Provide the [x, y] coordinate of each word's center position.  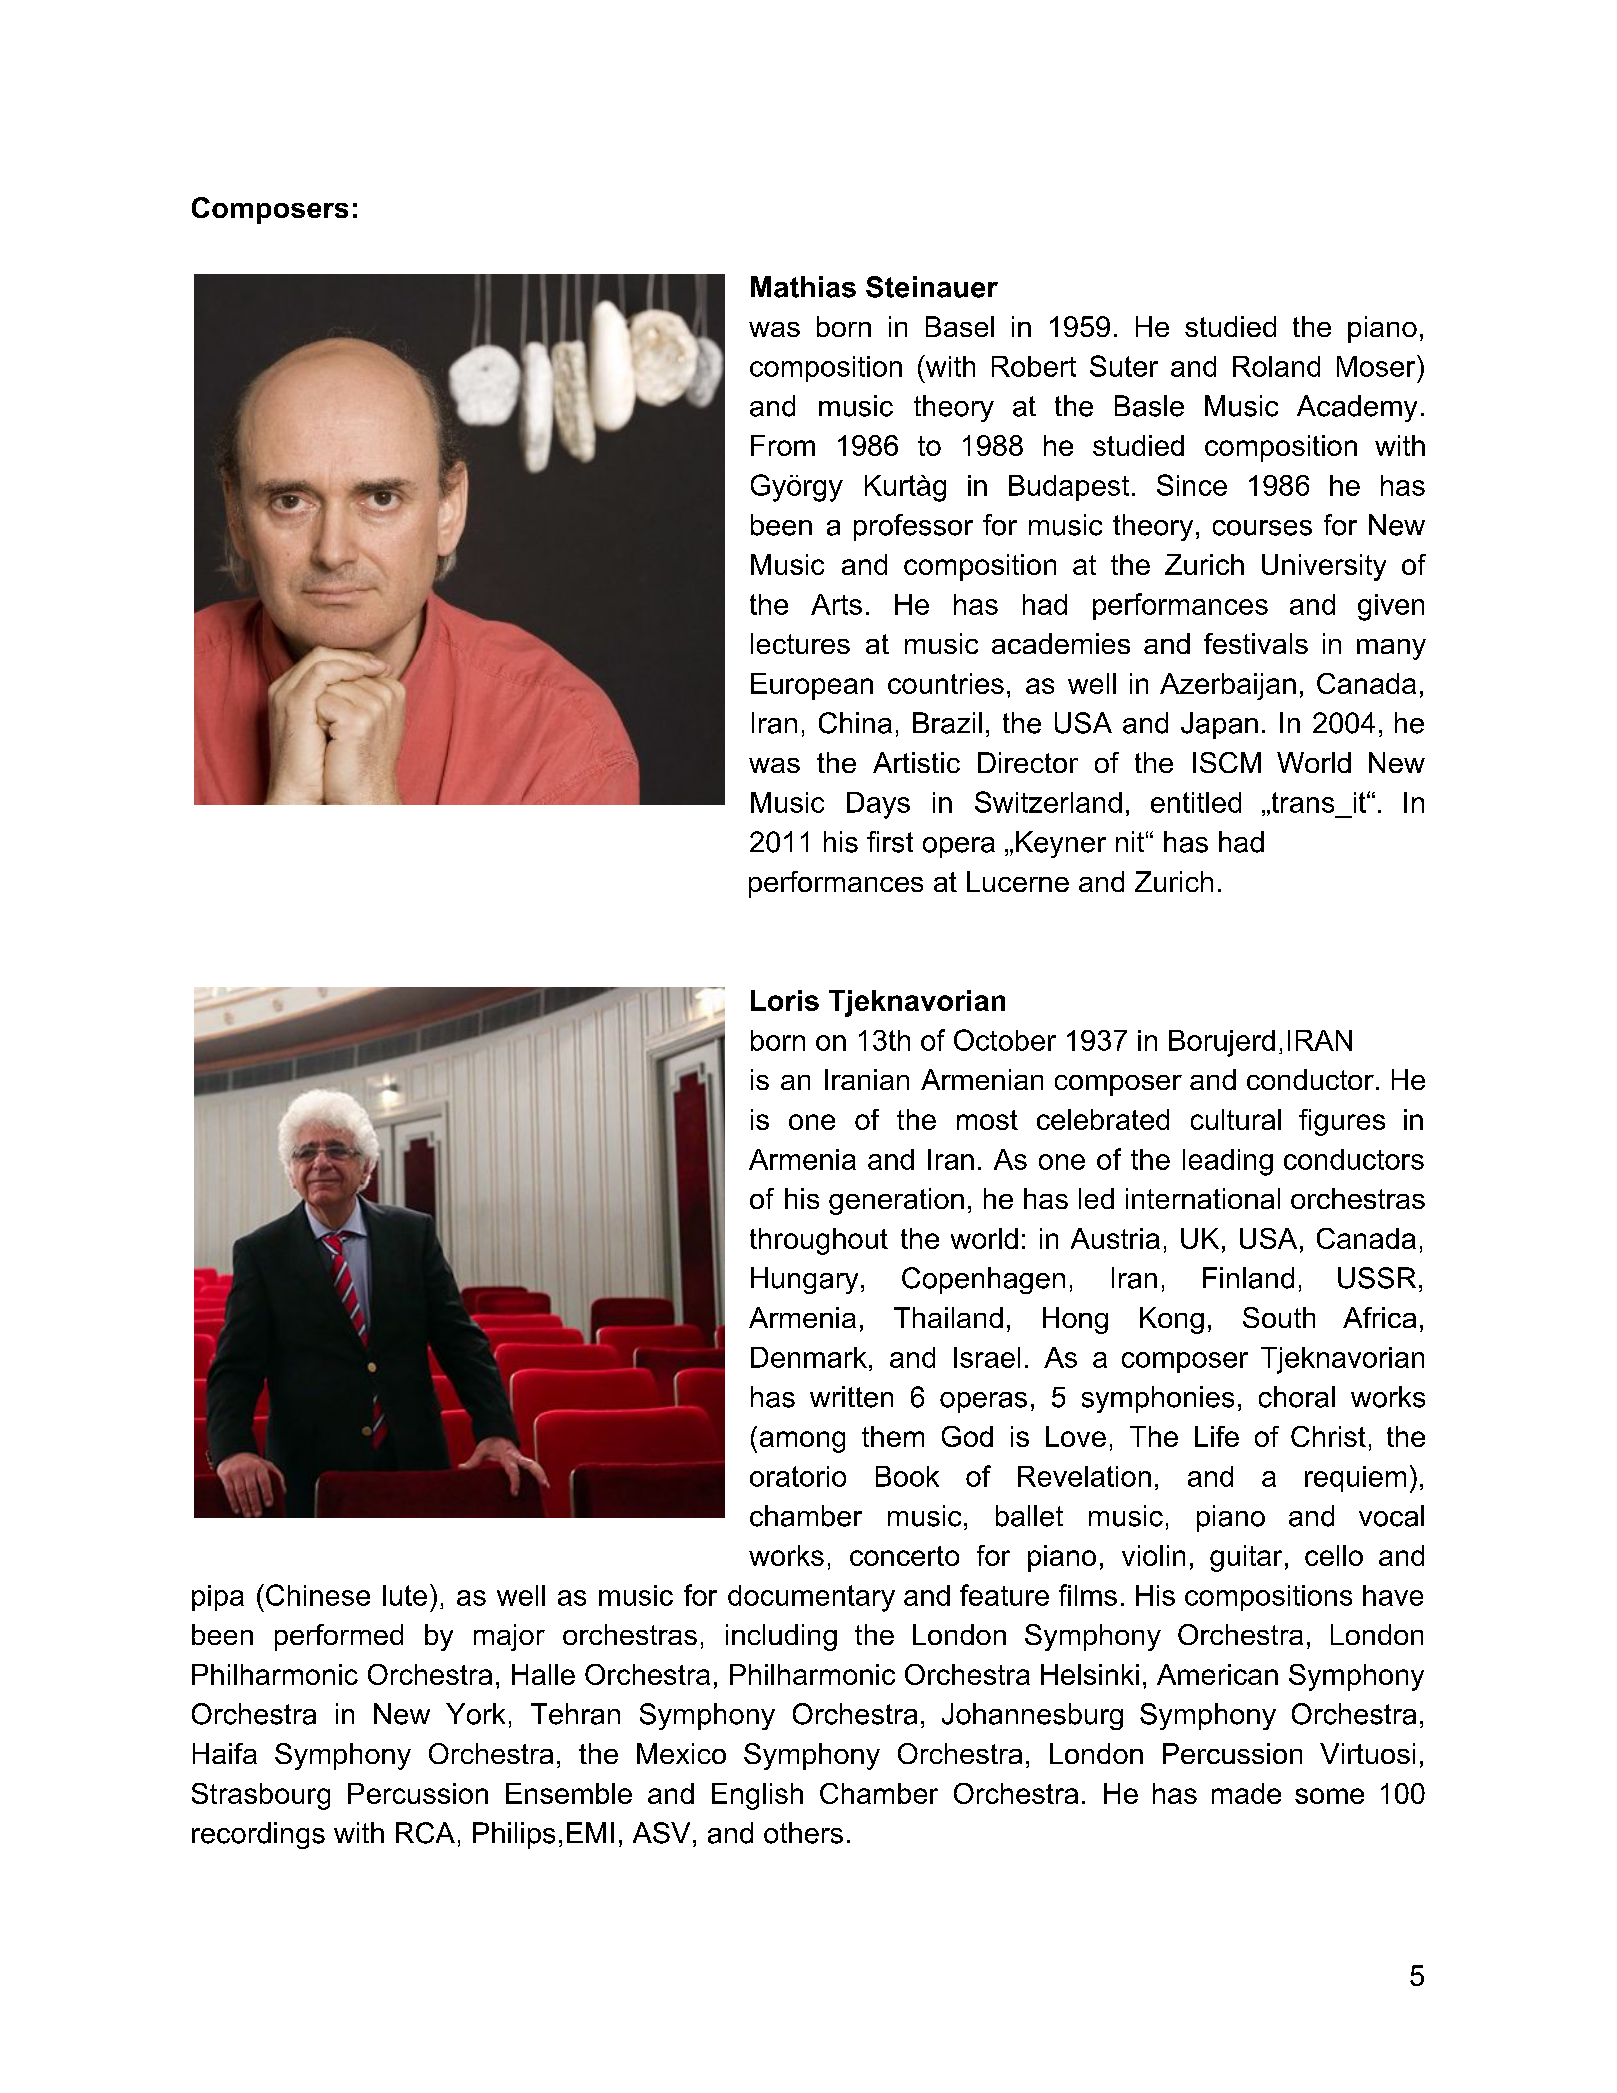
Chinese [318, 1595]
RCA [425, 1833]
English [757, 1796]
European [812, 686]
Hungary [804, 1280]
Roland [1276, 366]
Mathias [803, 287]
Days [878, 805]
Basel [960, 326]
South [1279, 1317]
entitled [1196, 802]
